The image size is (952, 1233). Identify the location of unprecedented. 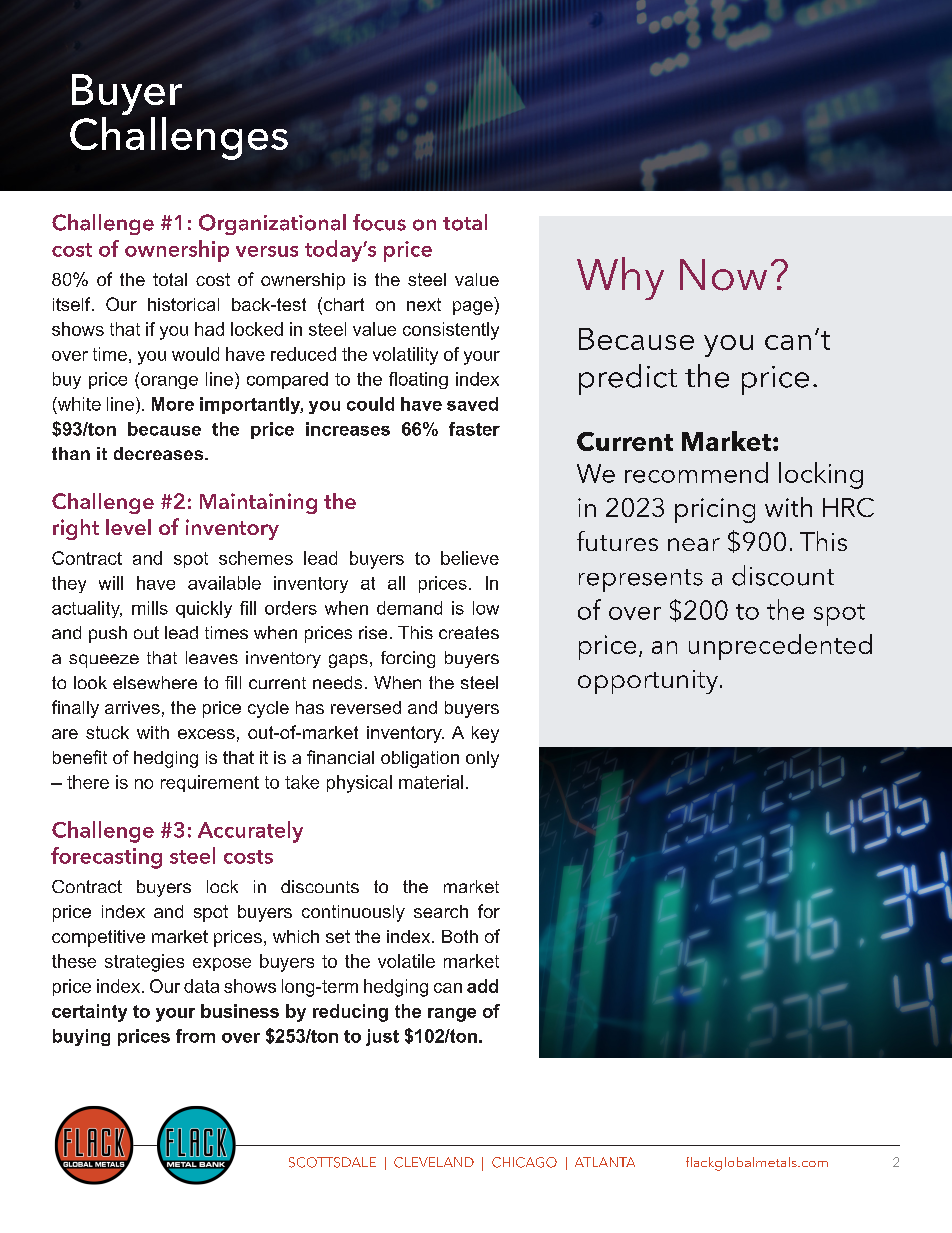
(780, 647).
